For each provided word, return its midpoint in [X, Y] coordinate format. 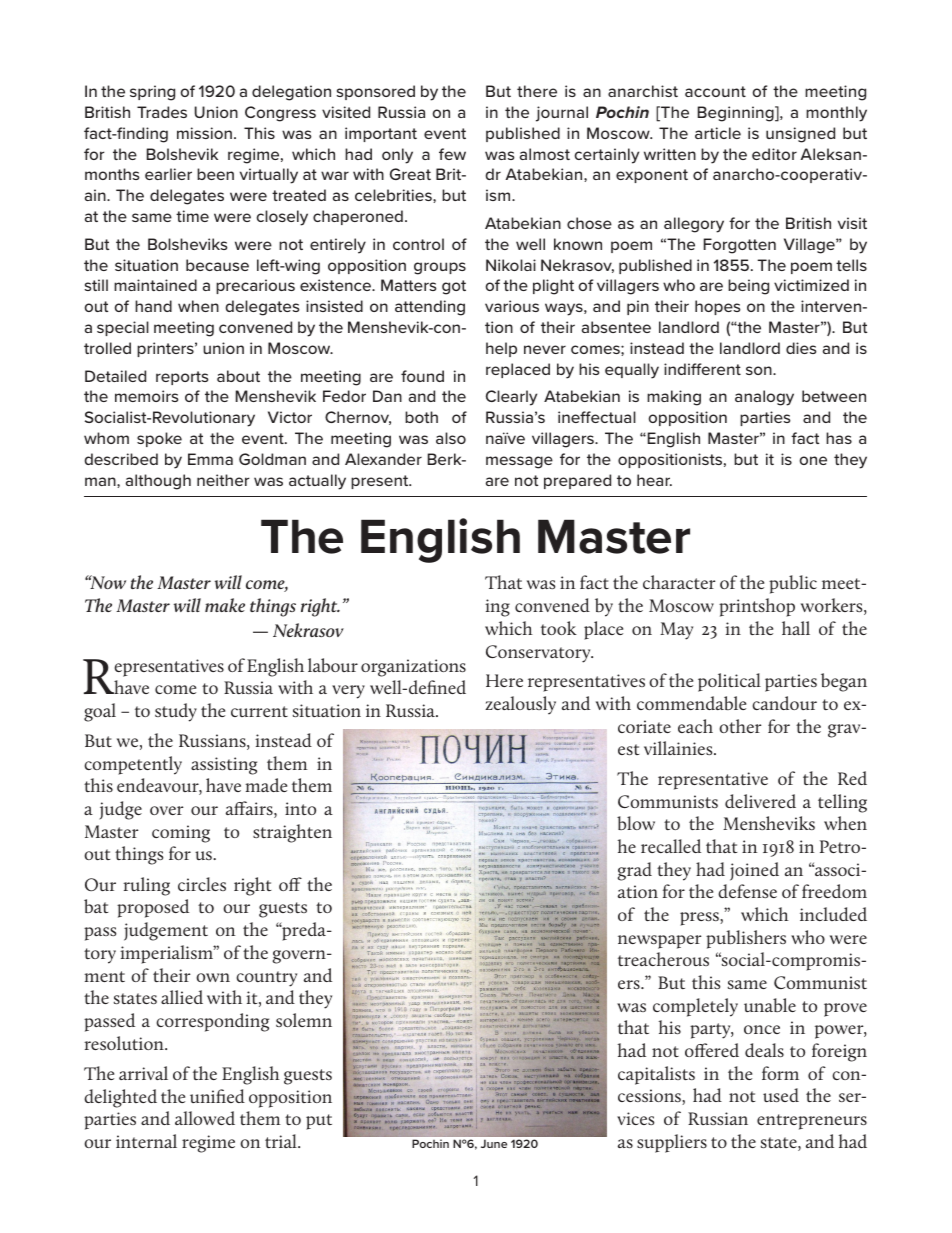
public [793, 584]
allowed [205, 1118]
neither [223, 480]
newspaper [659, 942]
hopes [717, 307]
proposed [153, 908]
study [176, 712]
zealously [520, 705]
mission [204, 133]
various [512, 306]
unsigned [800, 135]
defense [747, 891]
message [519, 462]
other [740, 726]
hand [153, 306]
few [452, 154]
